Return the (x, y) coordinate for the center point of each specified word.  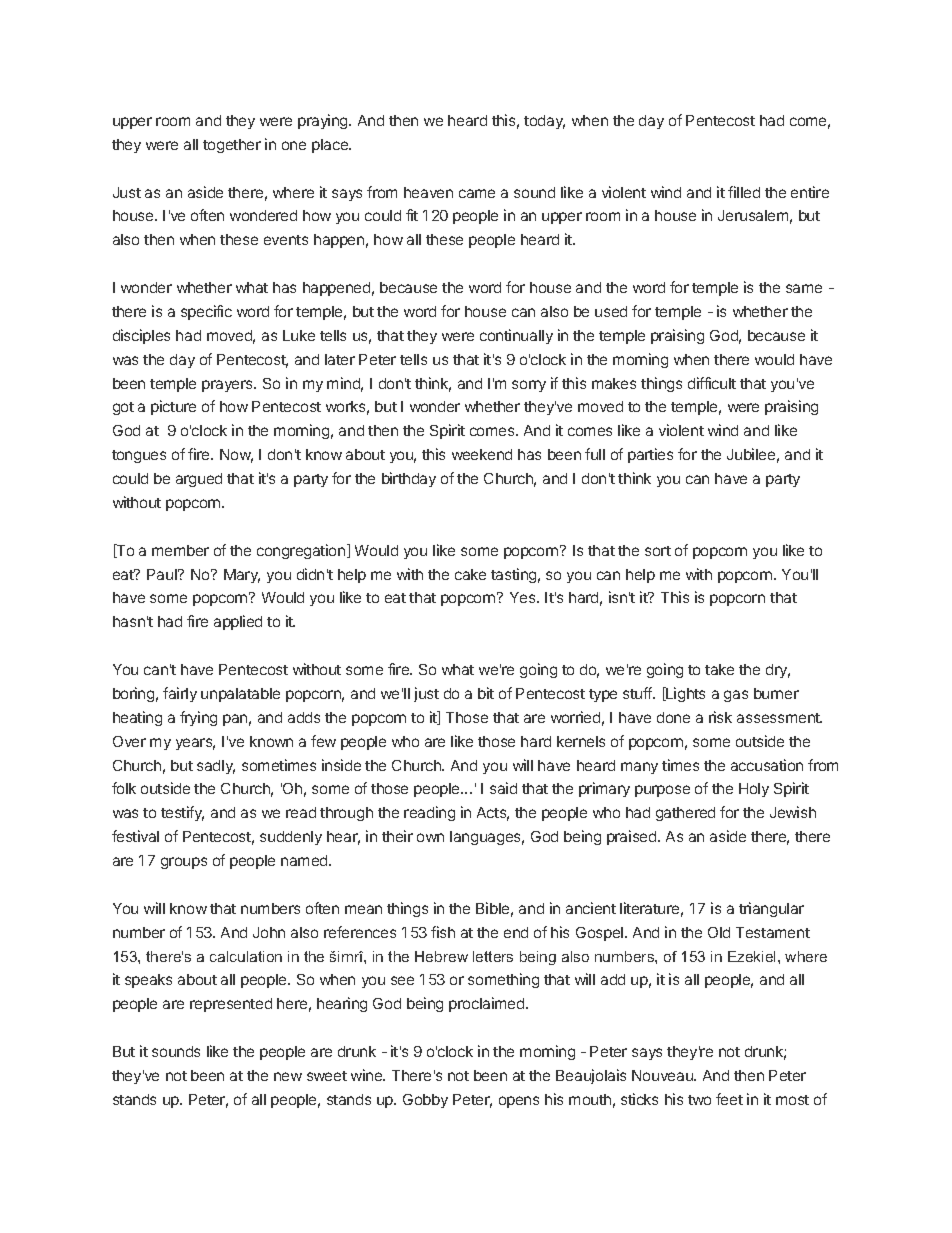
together (232, 146)
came (477, 193)
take (719, 669)
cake (470, 574)
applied (238, 622)
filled (744, 192)
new (288, 1076)
